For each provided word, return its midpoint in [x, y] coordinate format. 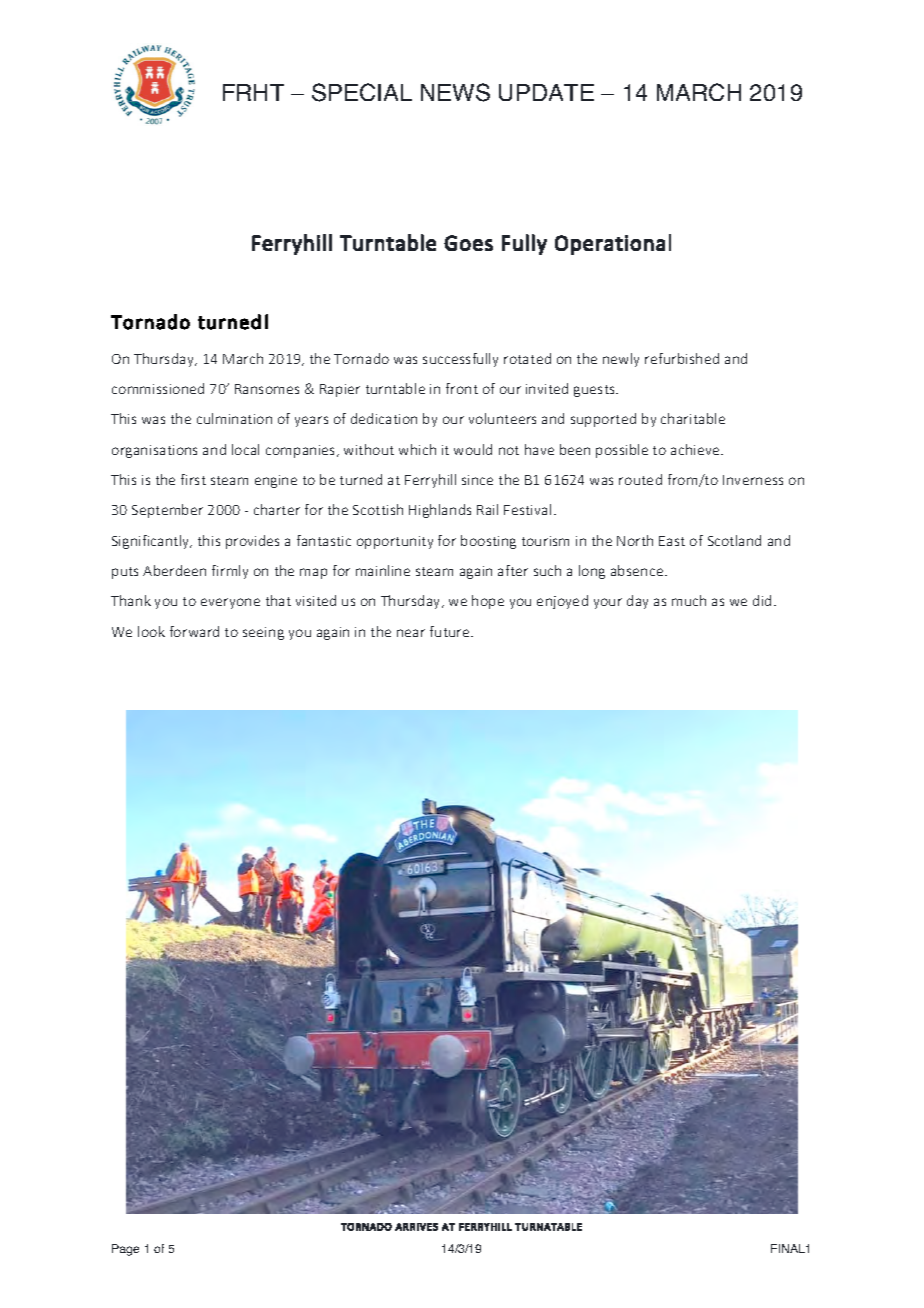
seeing [263, 633]
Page [125, 1250]
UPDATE [546, 92]
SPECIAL [362, 92]
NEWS [455, 92]
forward [194, 631]
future [451, 631]
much [689, 600]
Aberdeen [174, 570]
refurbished [682, 358]
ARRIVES [416, 1227]
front [462, 388]
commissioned [158, 388]
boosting [488, 542]
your [608, 603]
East [672, 541]
